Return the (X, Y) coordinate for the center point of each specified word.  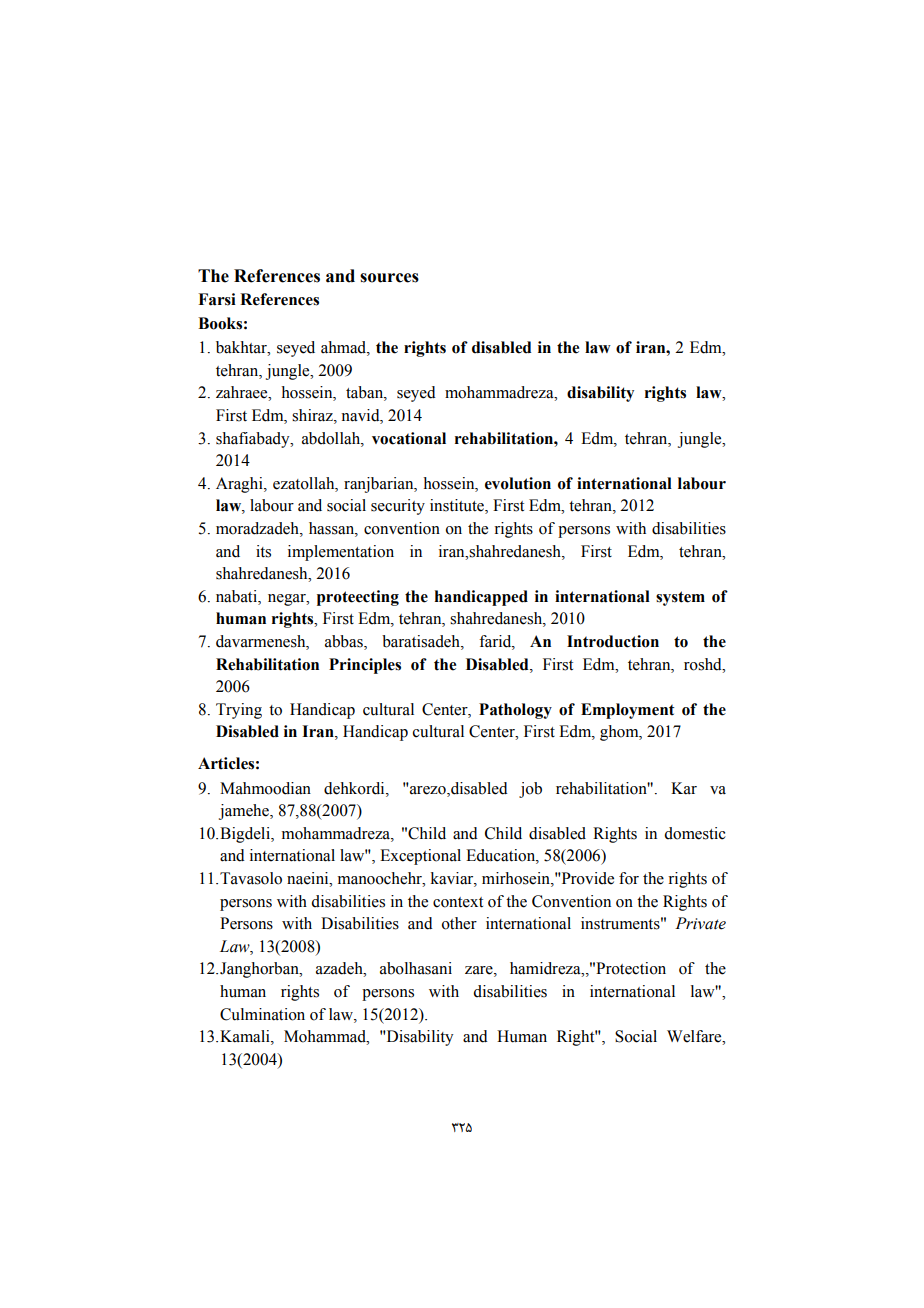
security (398, 507)
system (680, 598)
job (530, 790)
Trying (239, 711)
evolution (518, 483)
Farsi (217, 299)
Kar (684, 788)
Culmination (262, 1014)
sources (389, 278)
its (263, 551)
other (459, 923)
